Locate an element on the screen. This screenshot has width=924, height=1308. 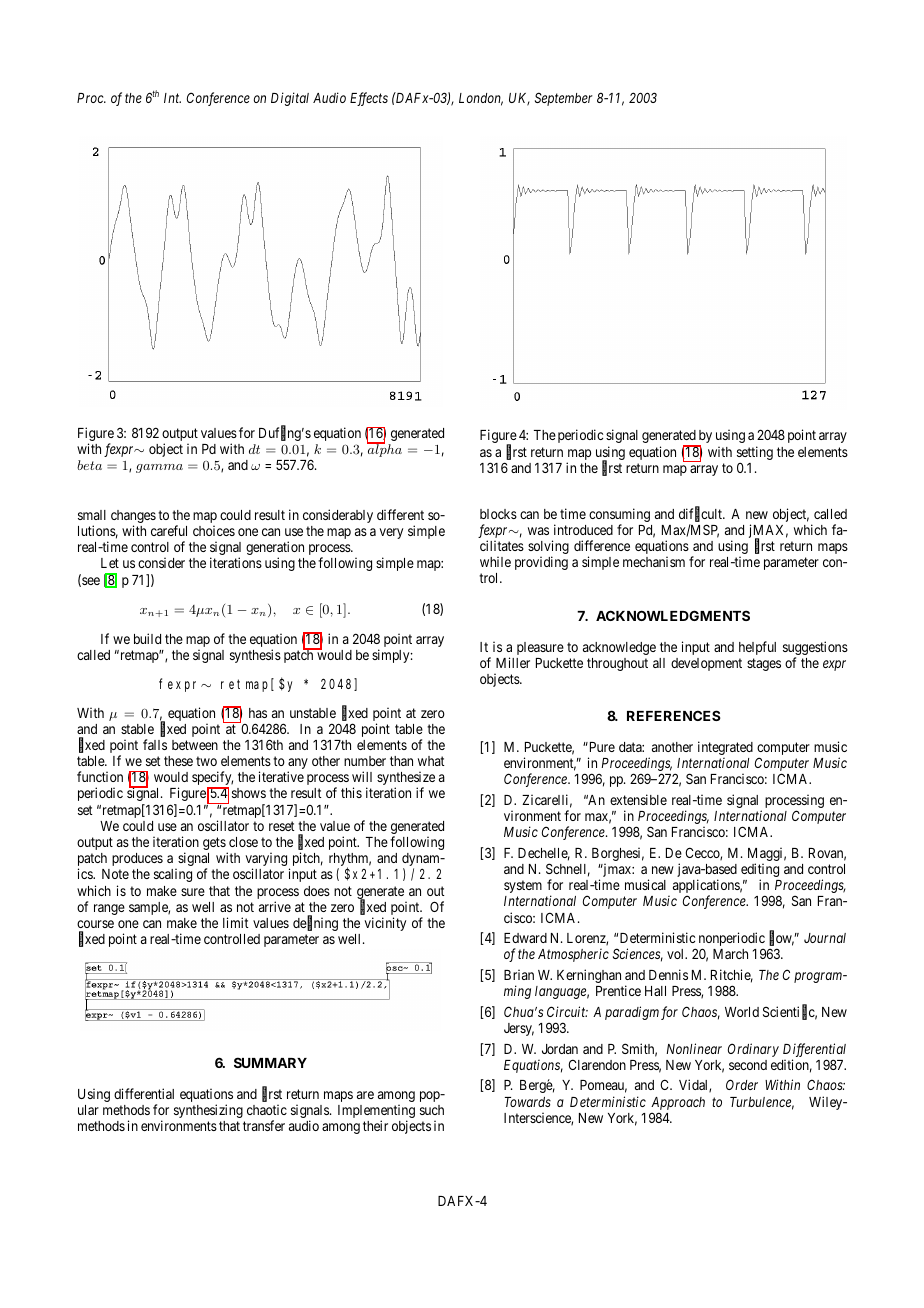
Digital is located at coordinates (290, 99).
